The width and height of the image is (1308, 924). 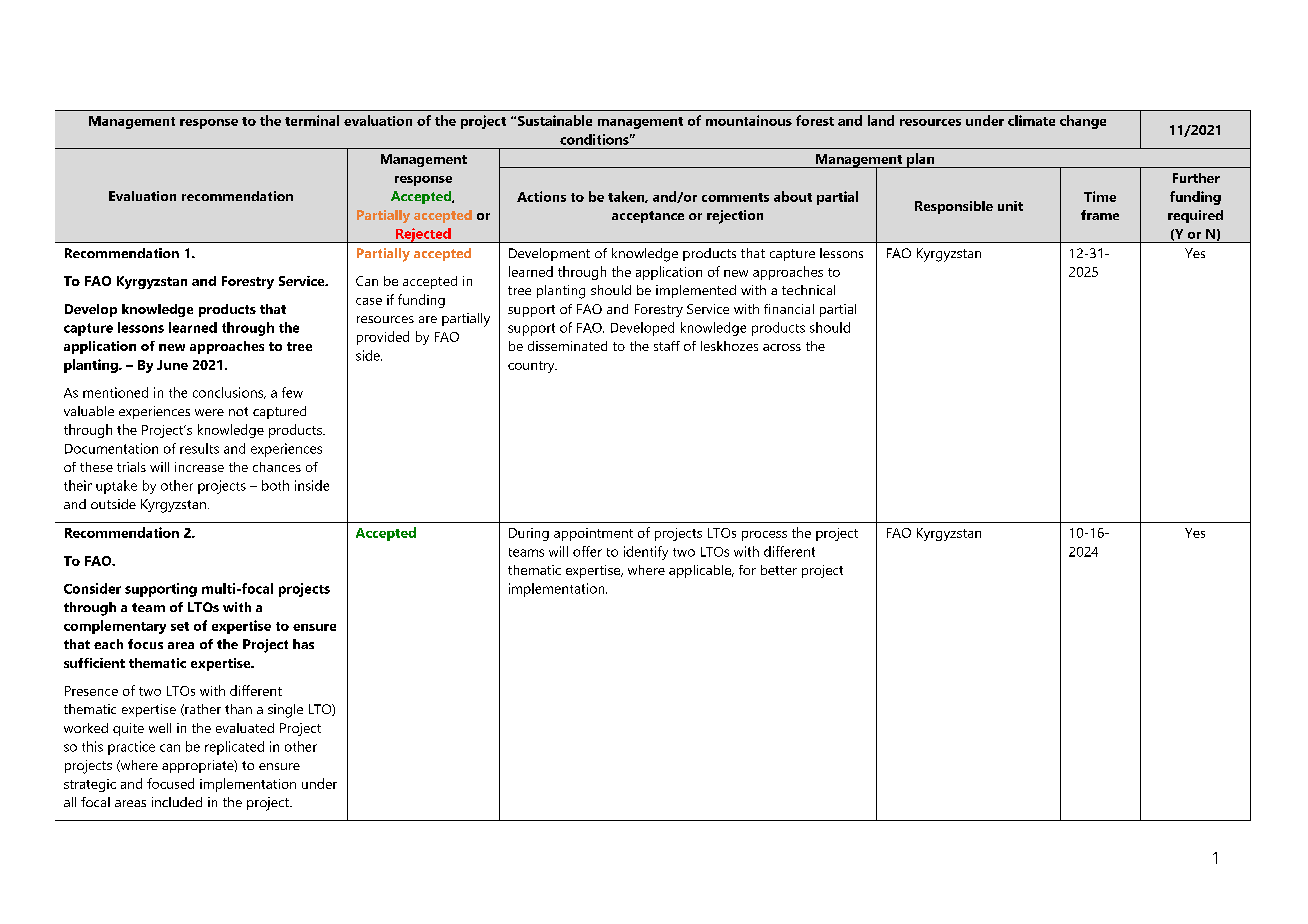 What do you see at coordinates (779, 570) in the image?
I see `better` at bounding box center [779, 570].
